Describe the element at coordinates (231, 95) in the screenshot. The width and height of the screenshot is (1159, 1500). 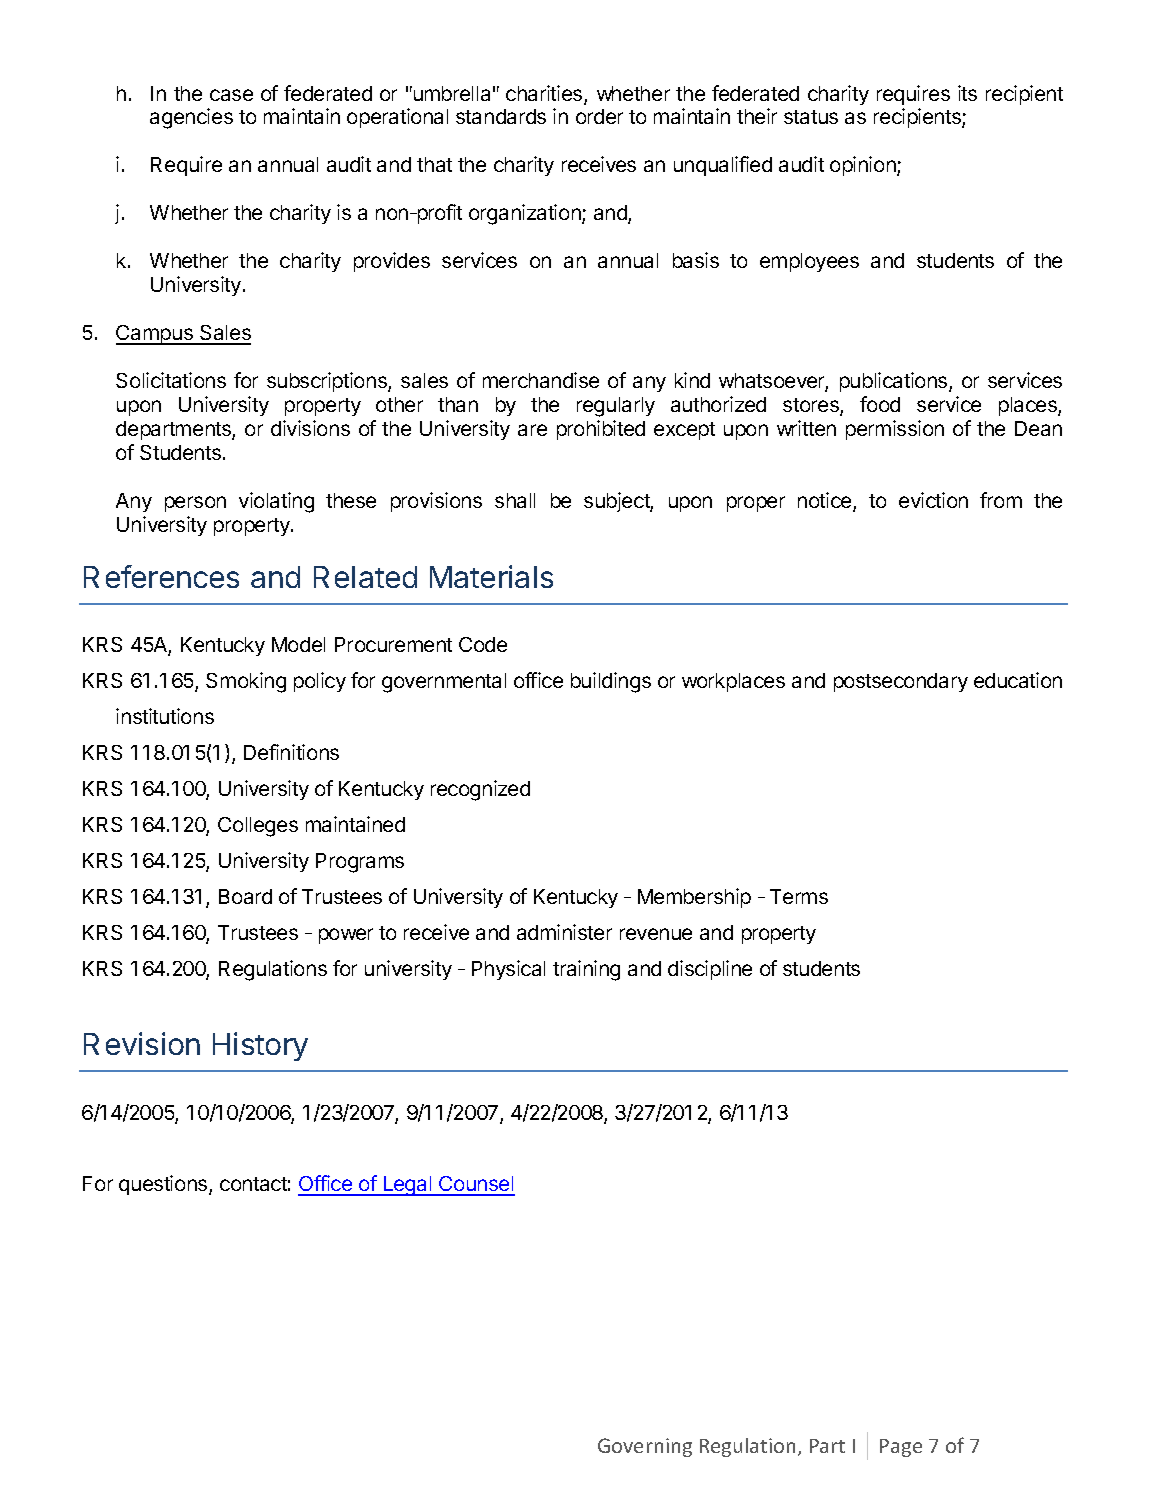
I see `case` at that location.
